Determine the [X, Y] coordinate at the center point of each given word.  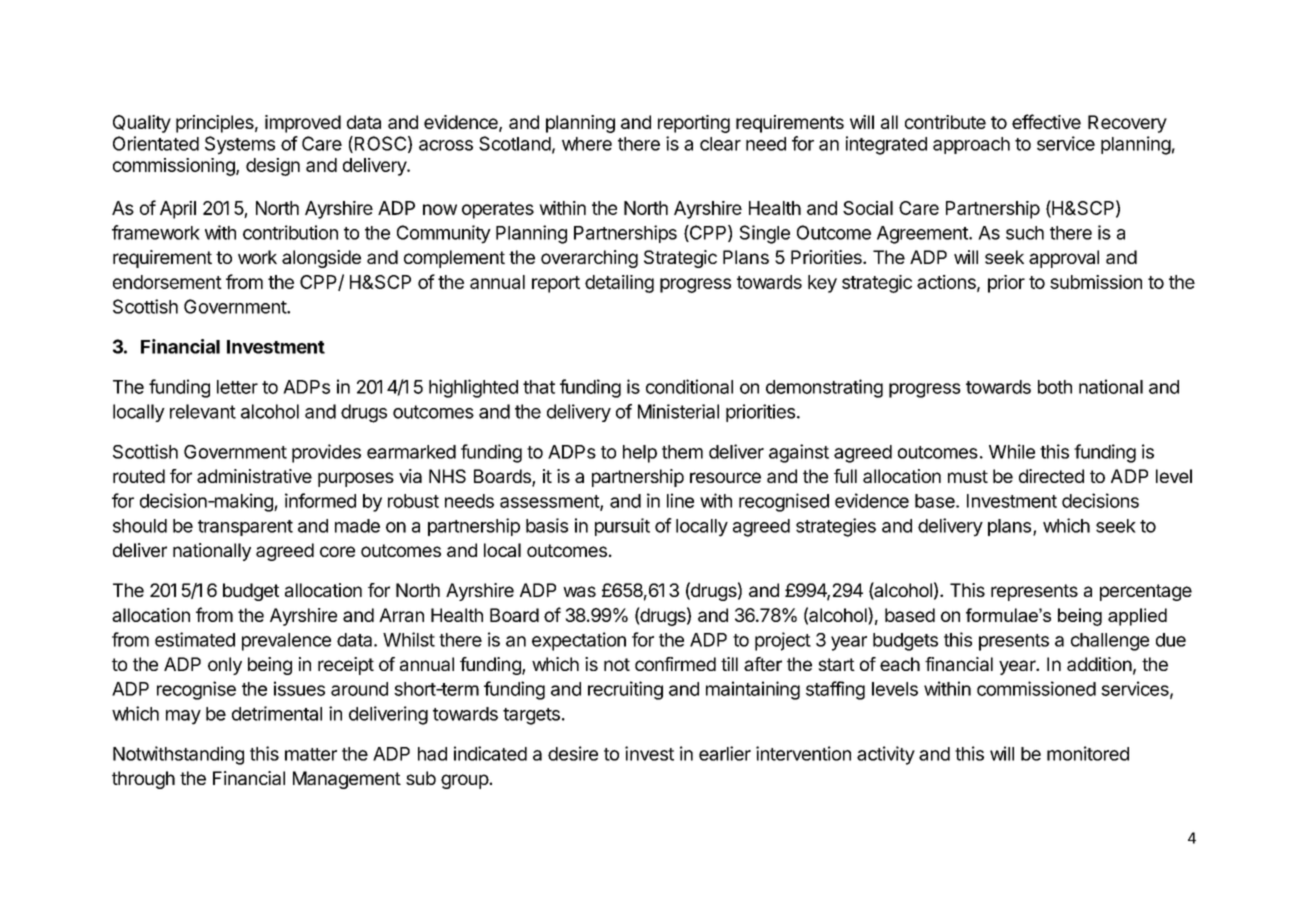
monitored [1088, 753]
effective [1046, 121]
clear [720, 144]
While [1012, 451]
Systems [240, 145]
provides [326, 453]
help [640, 454]
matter [311, 754]
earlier [725, 753]
